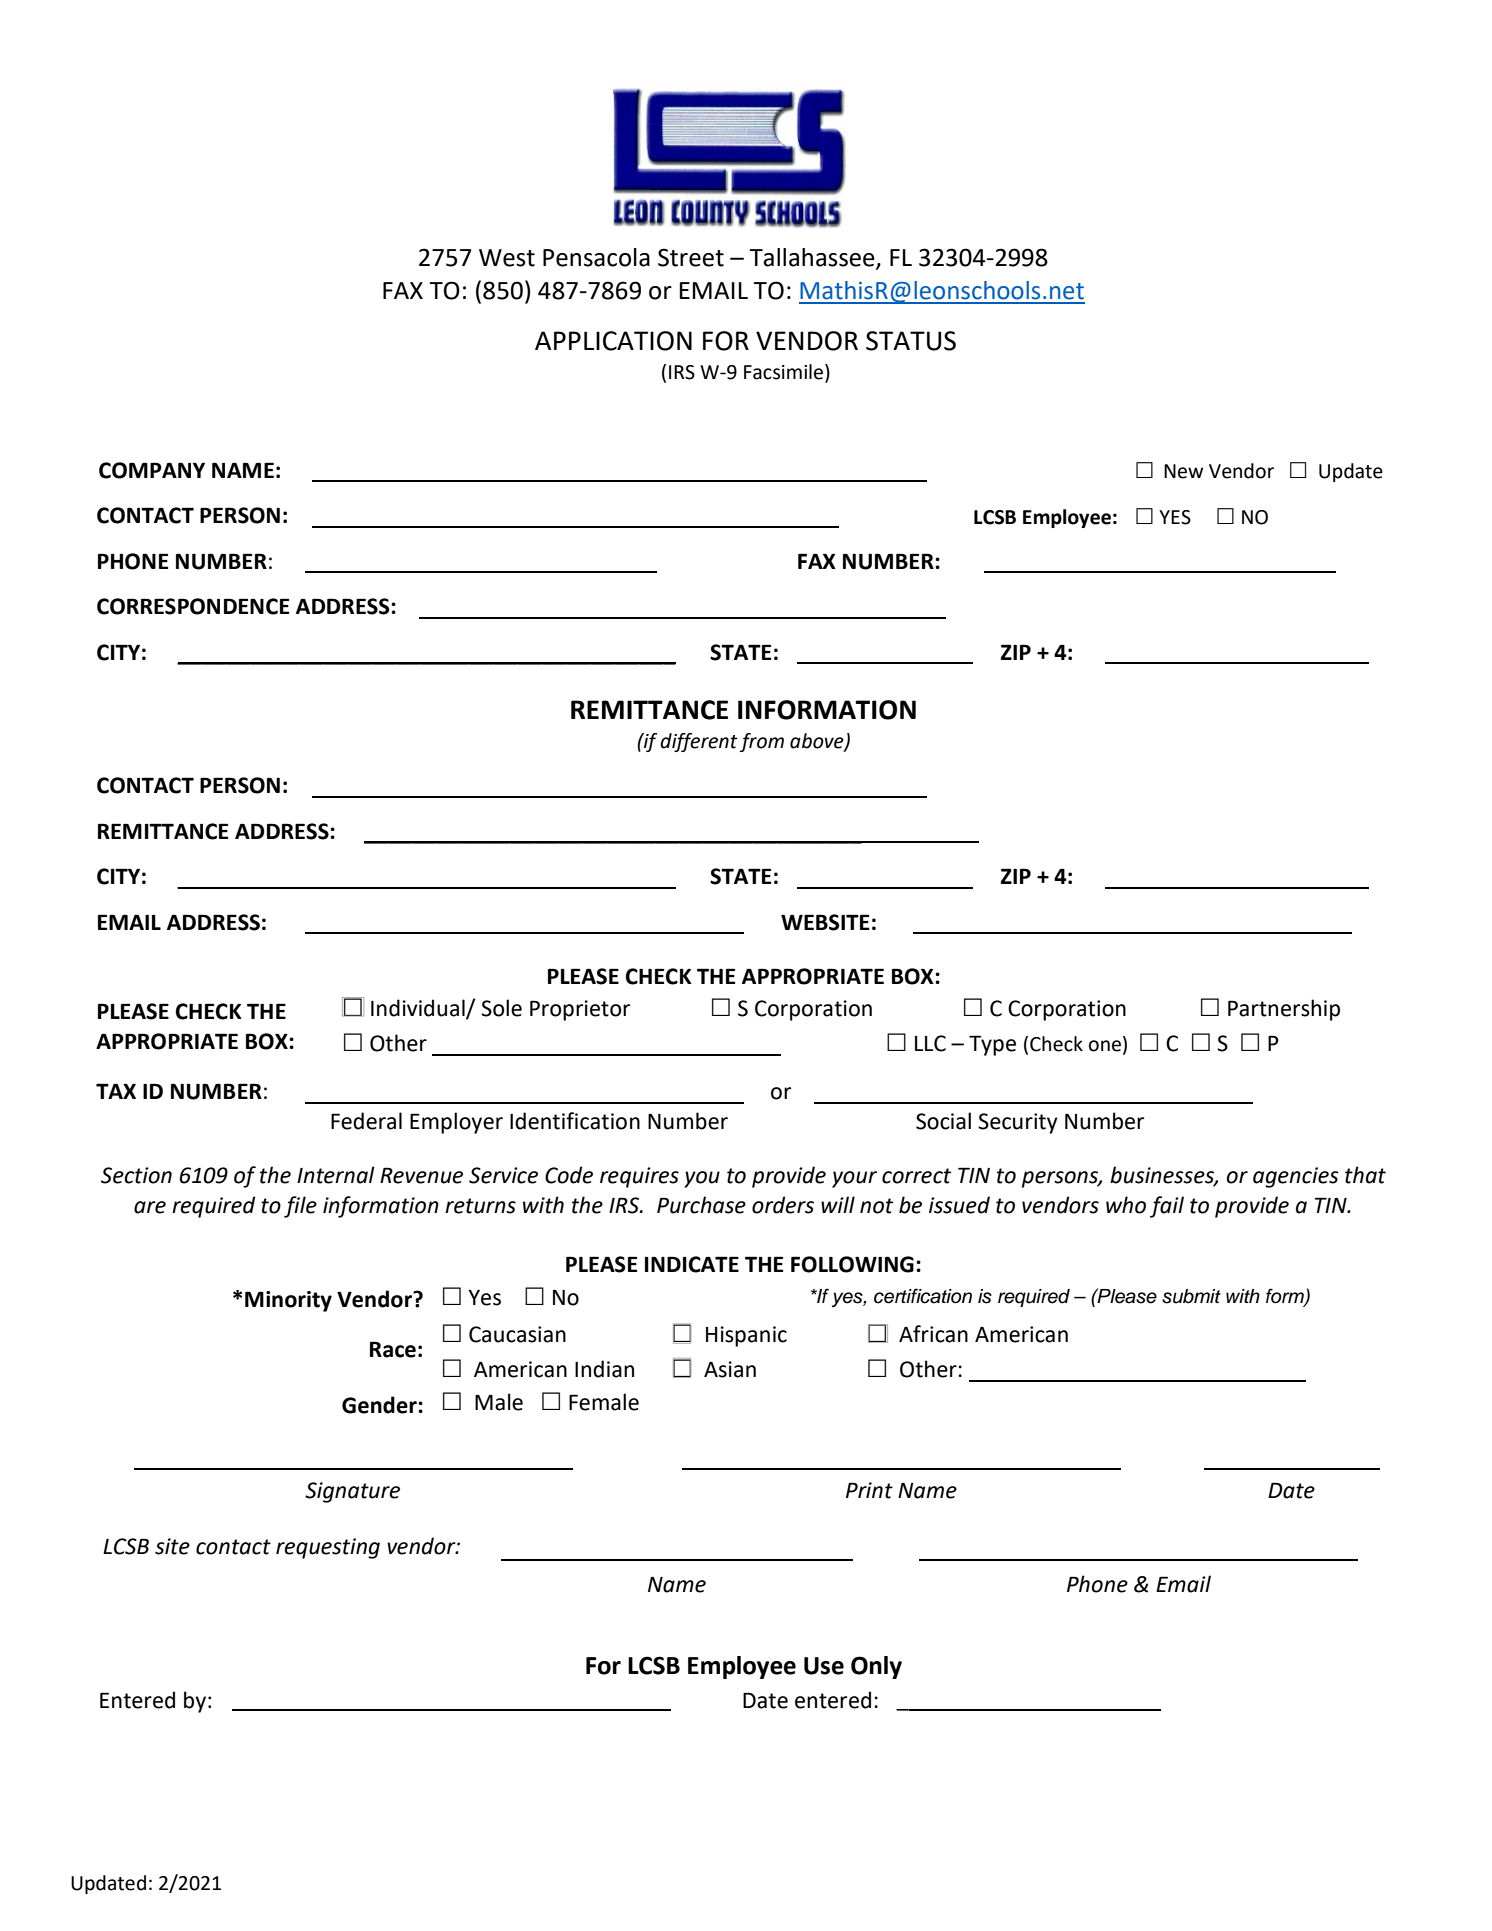 This document has height=1931, width=1492. What do you see at coordinates (507, 258) in the document?
I see `West` at bounding box center [507, 258].
